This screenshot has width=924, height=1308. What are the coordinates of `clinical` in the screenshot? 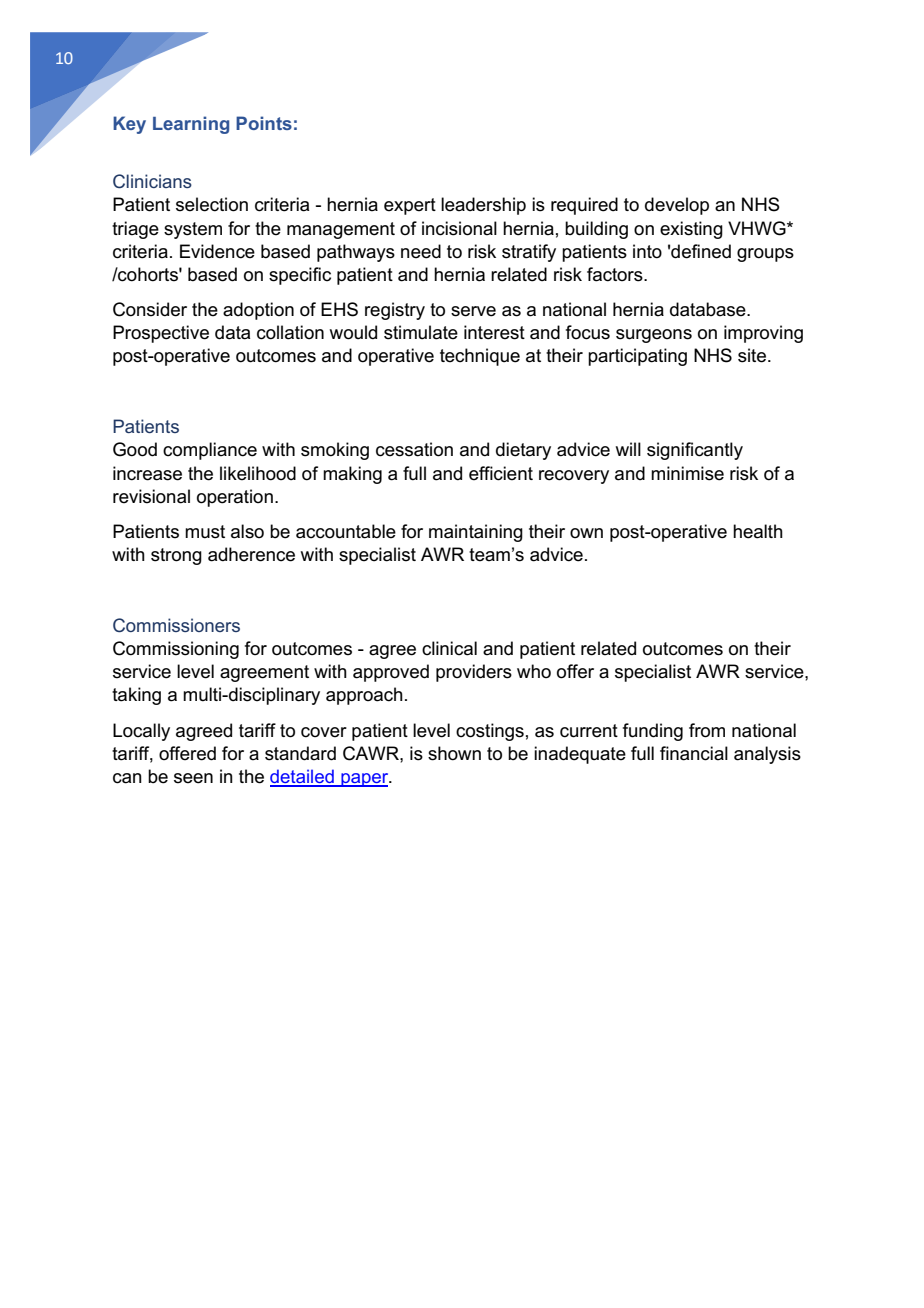 It's located at (449, 648).
